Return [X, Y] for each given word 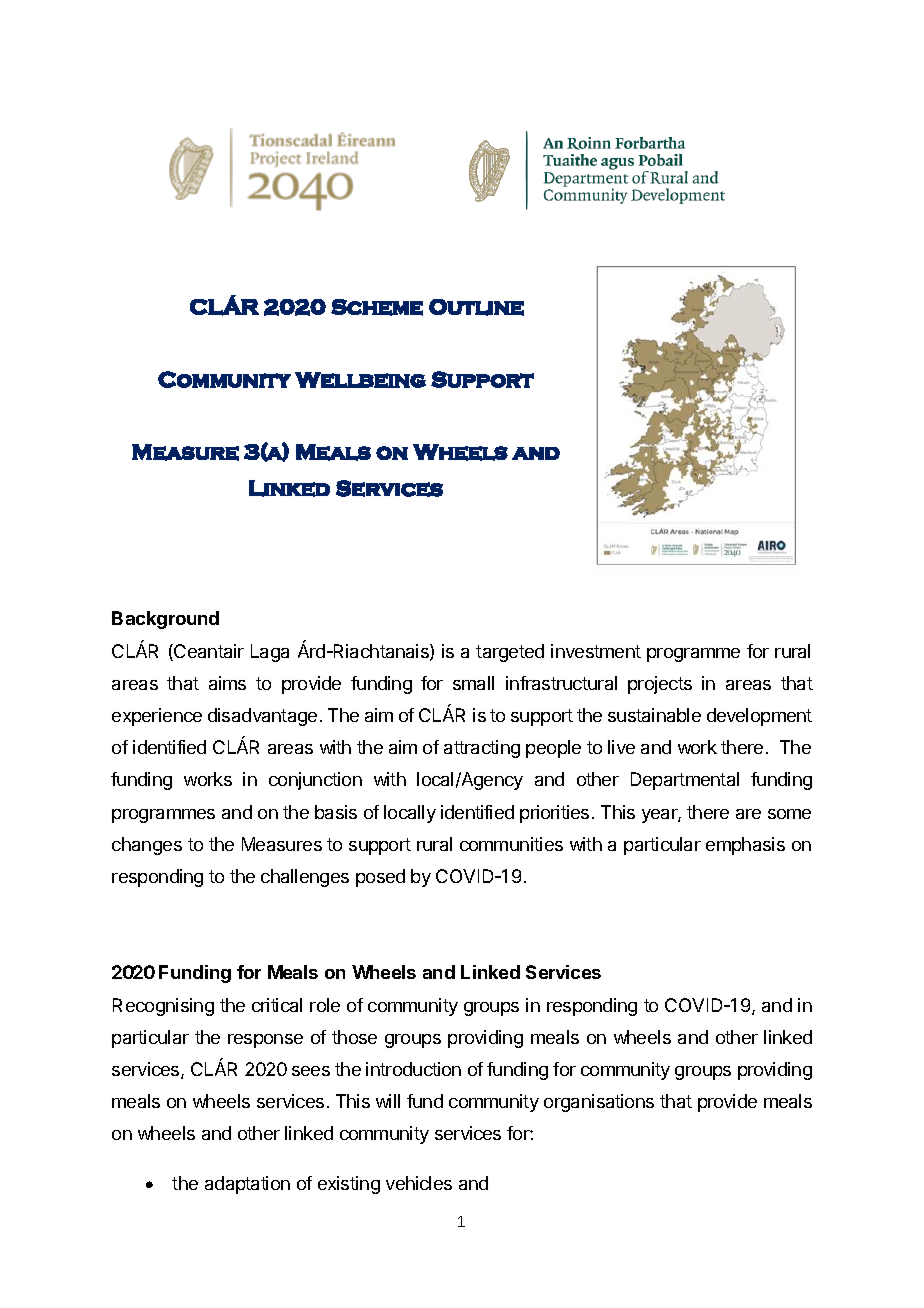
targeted [510, 653]
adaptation [247, 1185]
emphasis [745, 846]
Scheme [377, 307]
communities [511, 844]
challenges [305, 878]
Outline [476, 307]
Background [165, 620]
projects [660, 685]
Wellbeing [360, 380]
